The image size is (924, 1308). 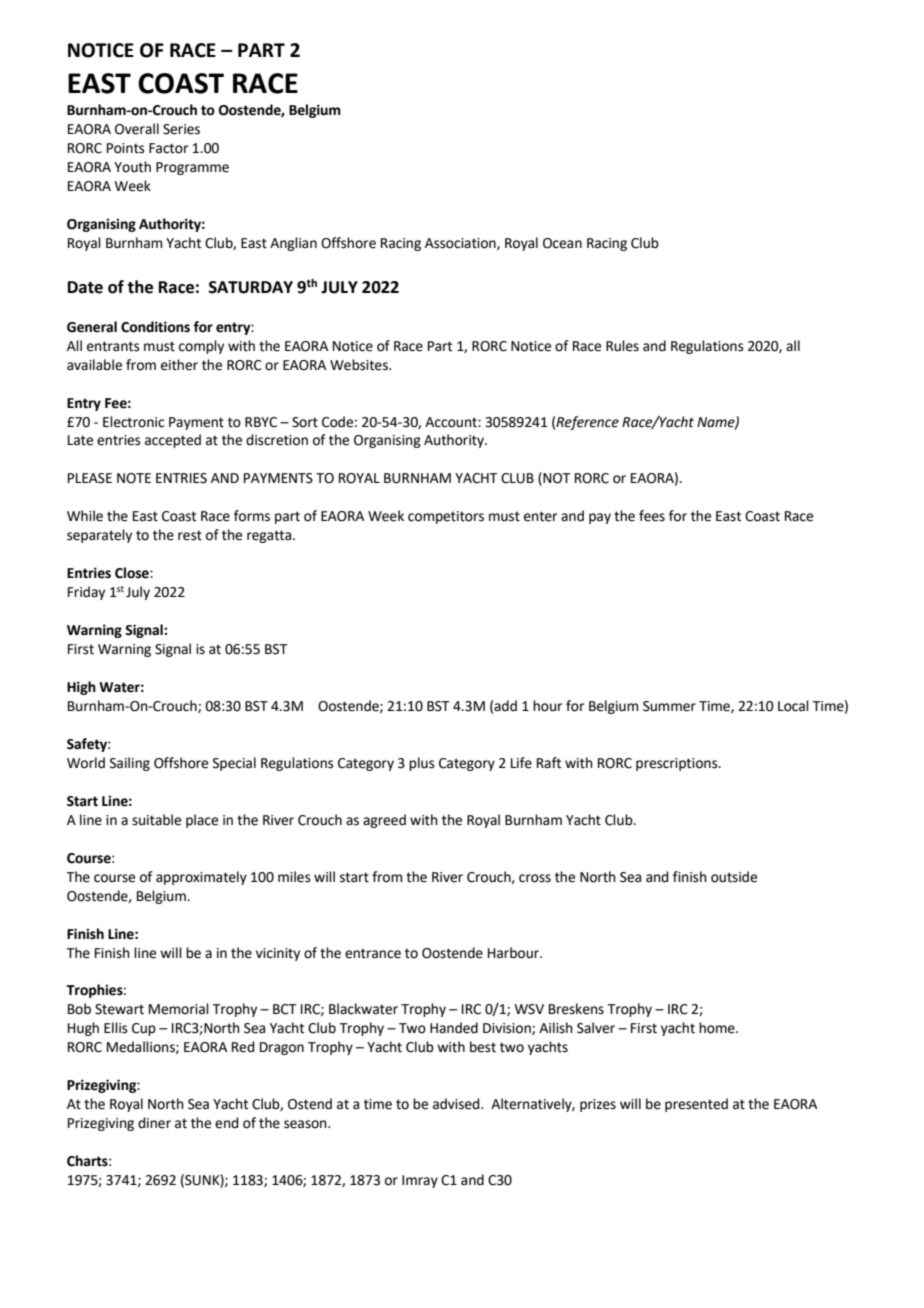 What do you see at coordinates (422, 764) in the page?
I see `plus` at bounding box center [422, 764].
